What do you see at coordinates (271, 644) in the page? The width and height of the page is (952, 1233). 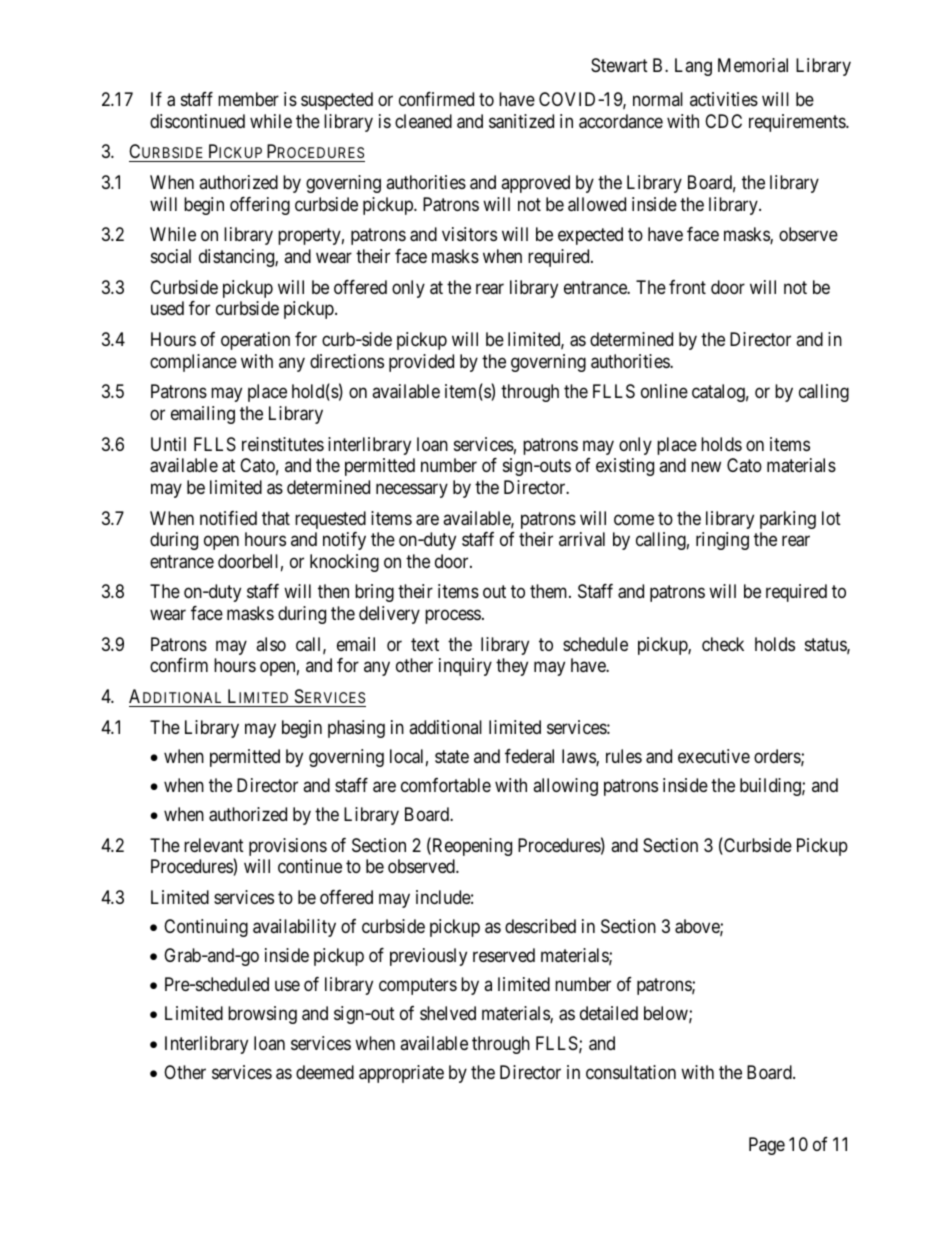 I see `also` at bounding box center [271, 644].
